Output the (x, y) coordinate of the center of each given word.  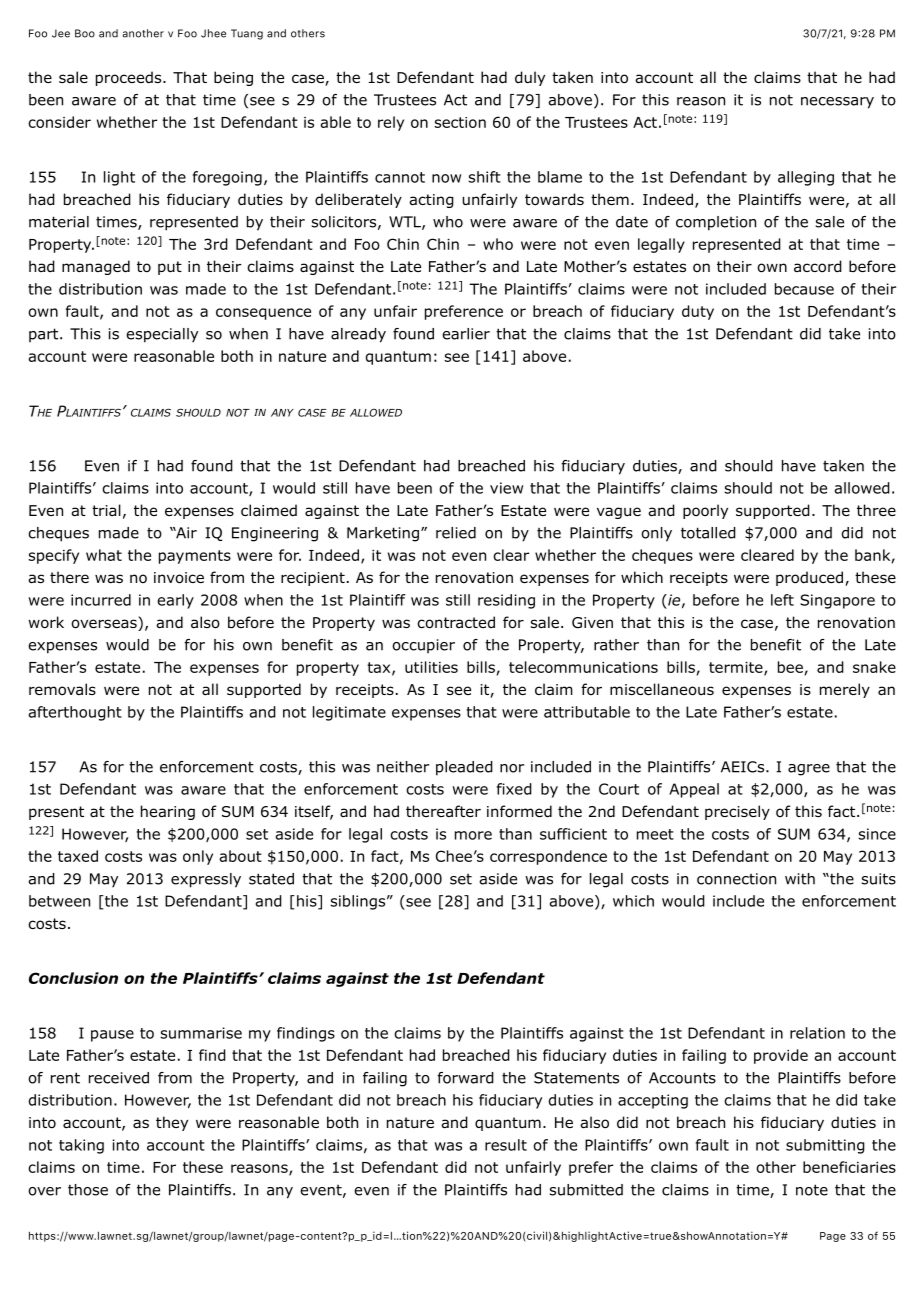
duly (530, 78)
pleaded (464, 768)
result (506, 1145)
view (506, 488)
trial (106, 510)
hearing (168, 812)
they (172, 1123)
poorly (705, 511)
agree (809, 770)
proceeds (130, 78)
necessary (837, 103)
